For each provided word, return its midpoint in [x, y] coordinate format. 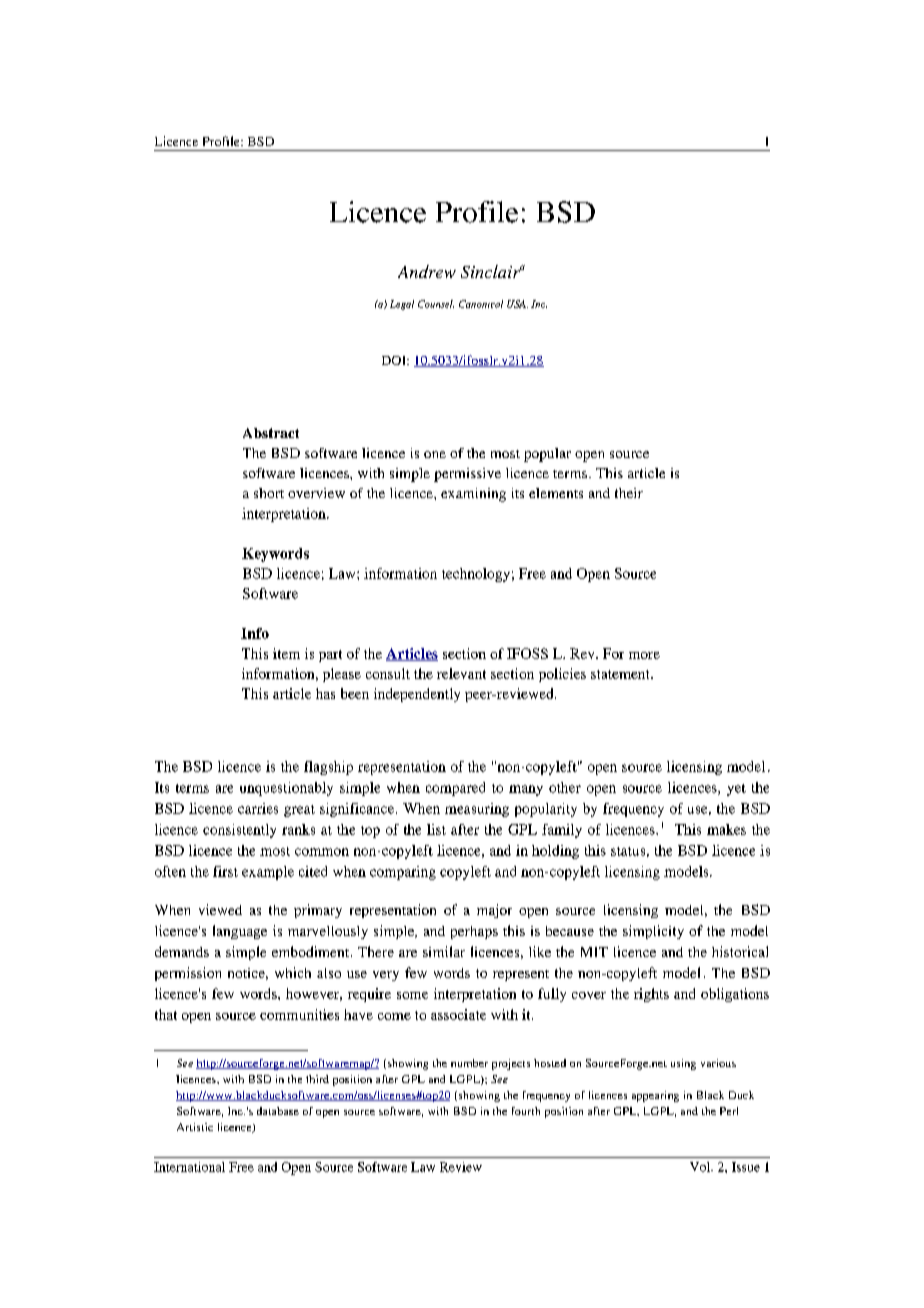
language [240, 932]
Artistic [195, 1127]
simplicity [653, 932]
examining [473, 495]
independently [417, 695]
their [629, 493]
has [325, 693]
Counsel [436, 304]
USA [517, 304]
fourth [526, 1111]
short [269, 493]
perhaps [474, 932]
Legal [402, 305]
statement [621, 674]
